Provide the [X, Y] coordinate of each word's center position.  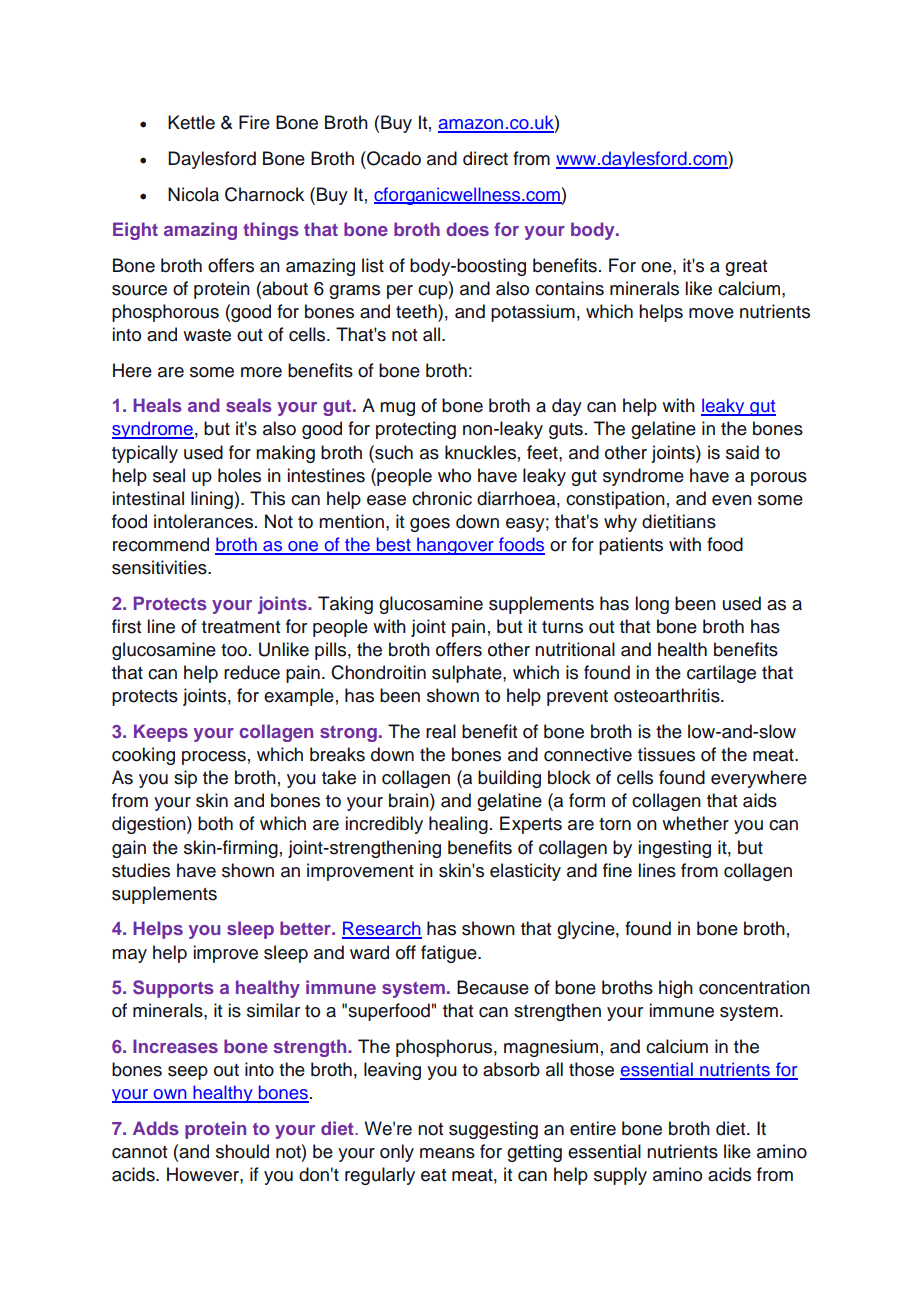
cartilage [721, 674]
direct [485, 158]
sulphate [468, 674]
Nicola [193, 194]
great [746, 268]
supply [620, 1176]
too [234, 650]
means [447, 1153]
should [242, 1151]
